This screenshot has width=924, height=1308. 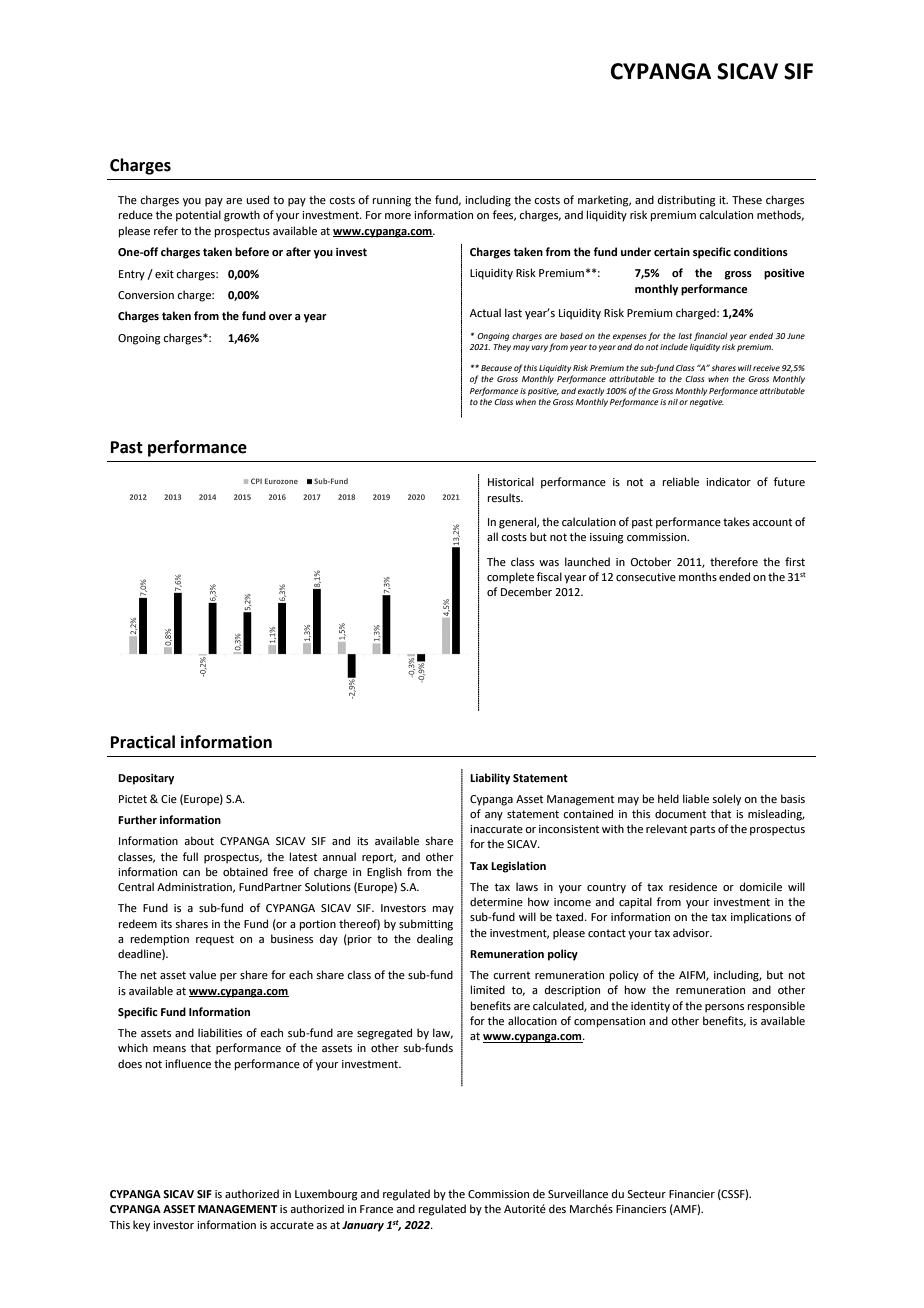 I want to click on advisor, so click(x=692, y=932).
